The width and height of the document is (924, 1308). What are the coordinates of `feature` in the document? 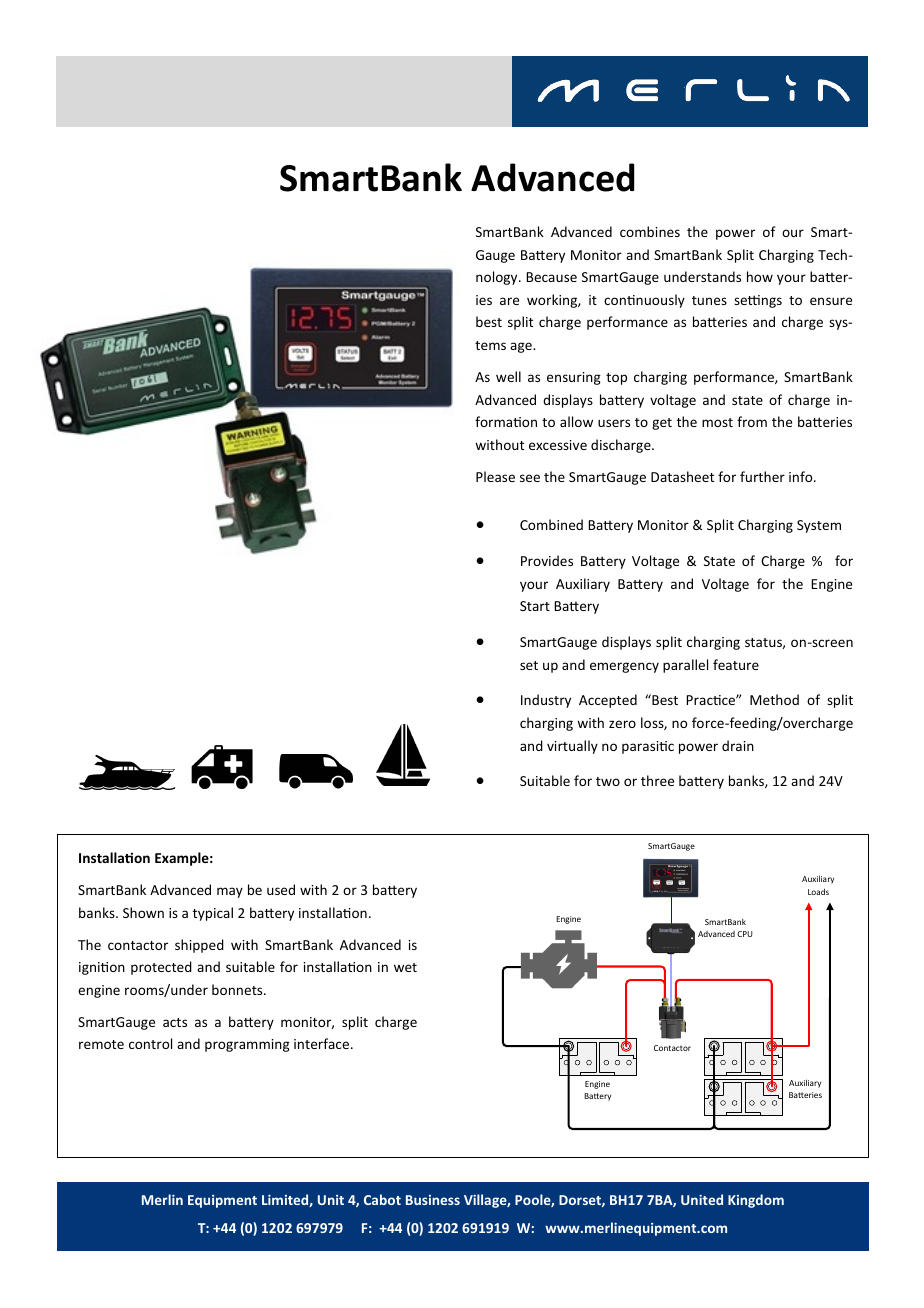 It's located at (736, 664).
